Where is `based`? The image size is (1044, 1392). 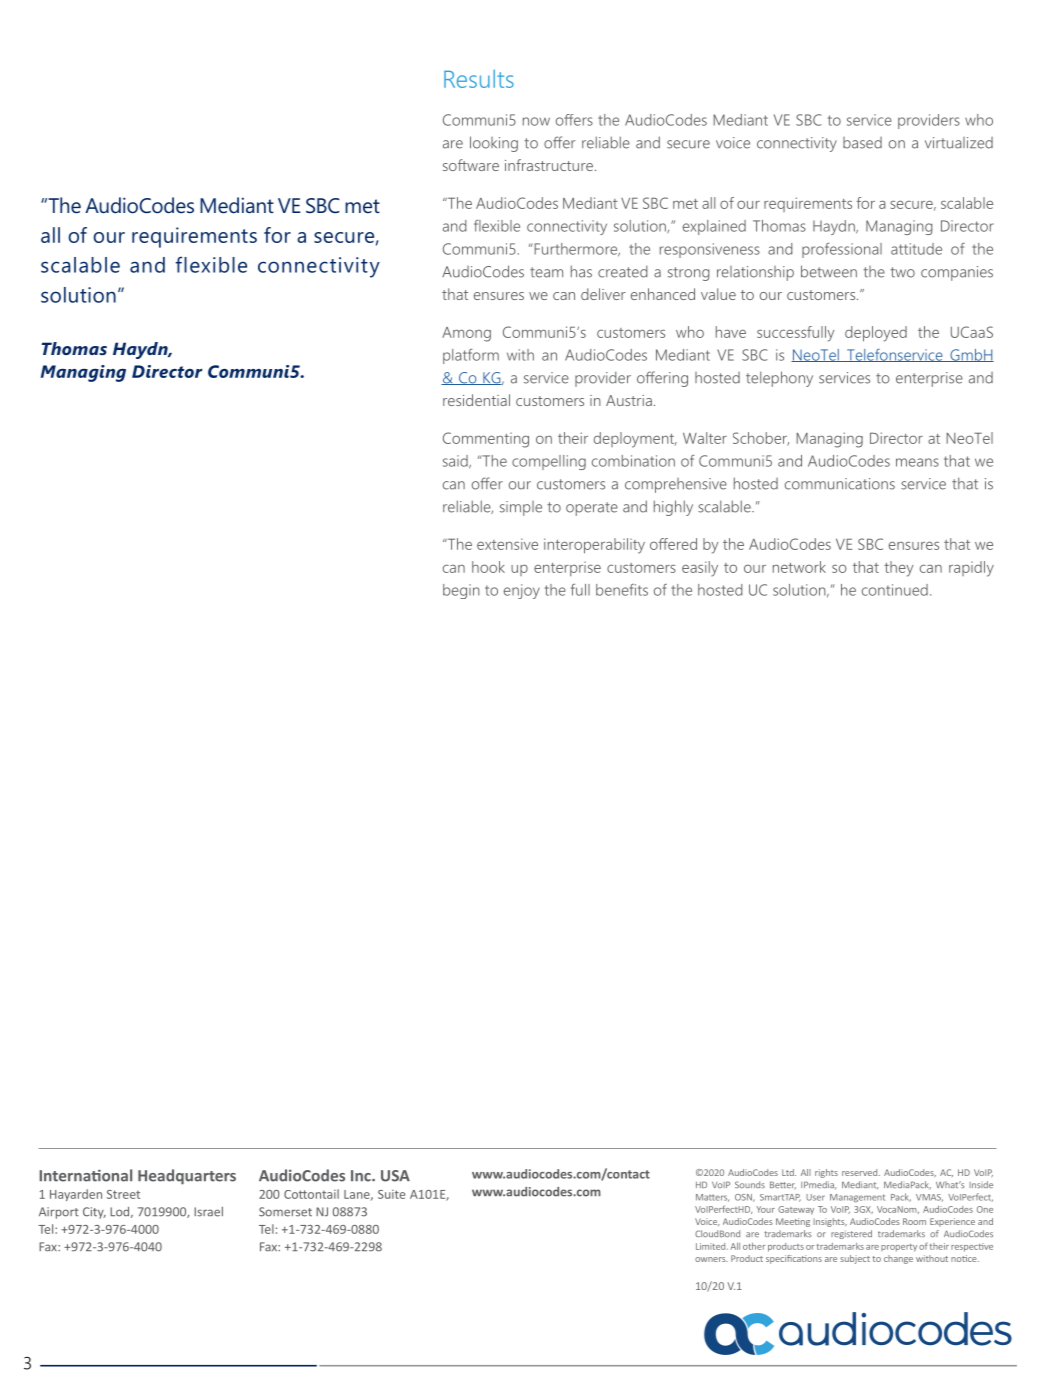
based is located at coordinates (862, 143).
